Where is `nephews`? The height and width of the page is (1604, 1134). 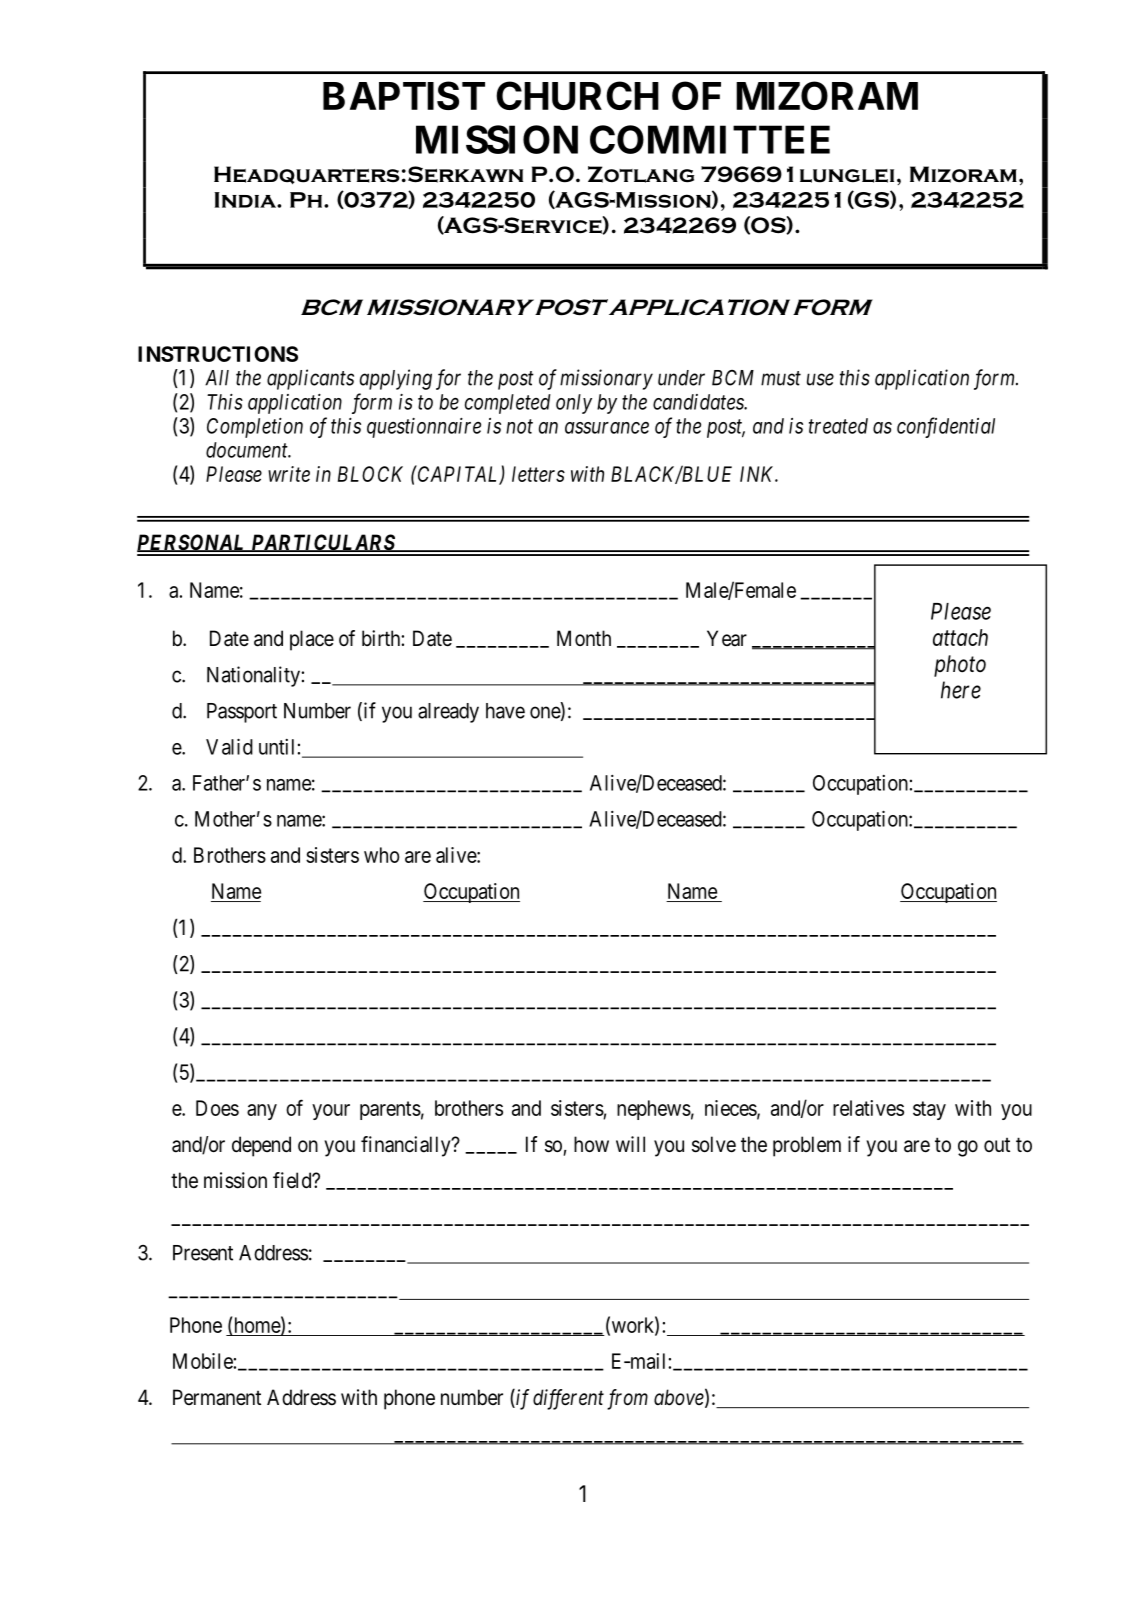 nephews is located at coordinates (654, 1110).
